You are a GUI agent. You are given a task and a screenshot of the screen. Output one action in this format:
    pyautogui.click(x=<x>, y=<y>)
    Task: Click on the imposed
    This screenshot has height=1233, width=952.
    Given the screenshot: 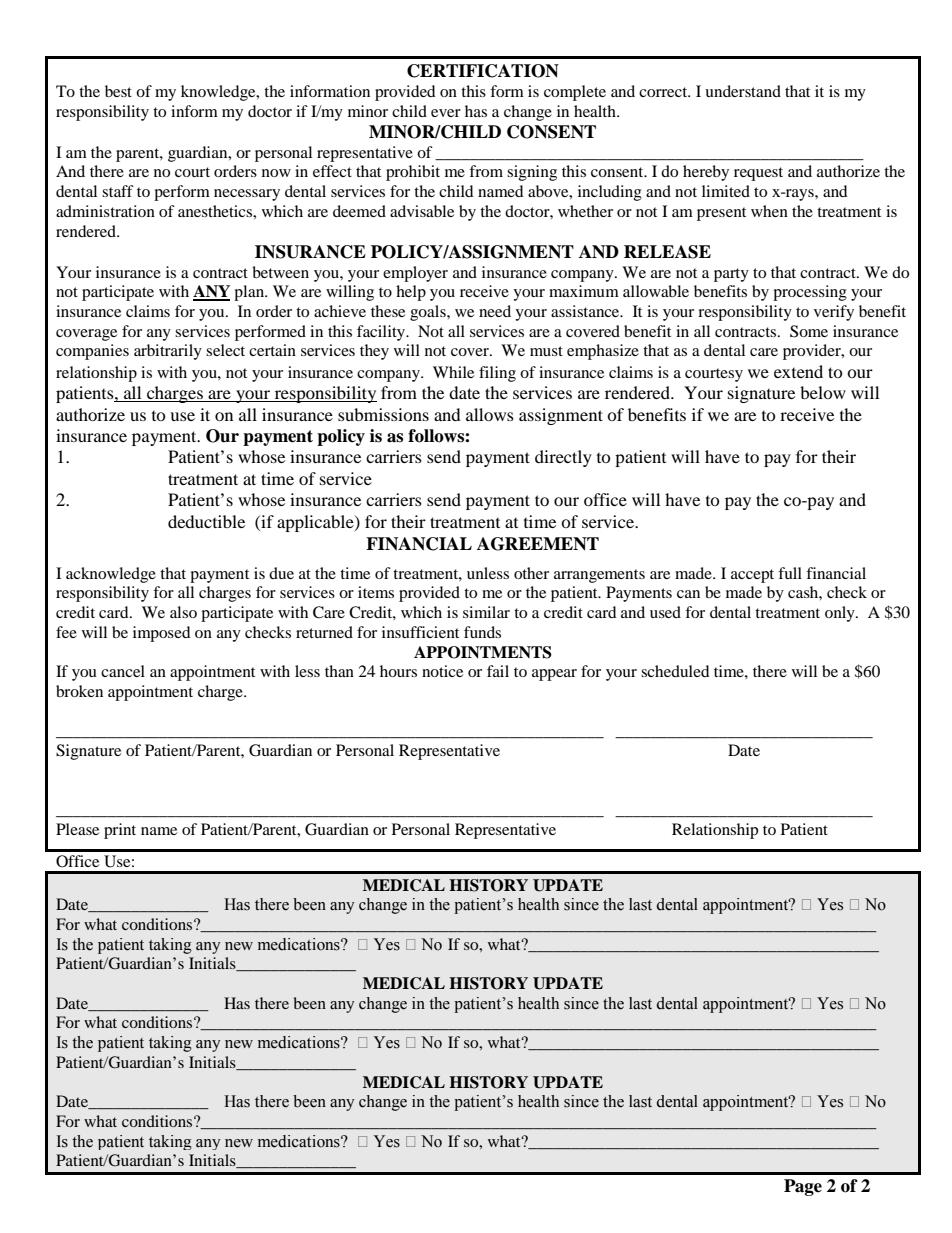 What is the action you would take?
    pyautogui.click(x=162, y=634)
